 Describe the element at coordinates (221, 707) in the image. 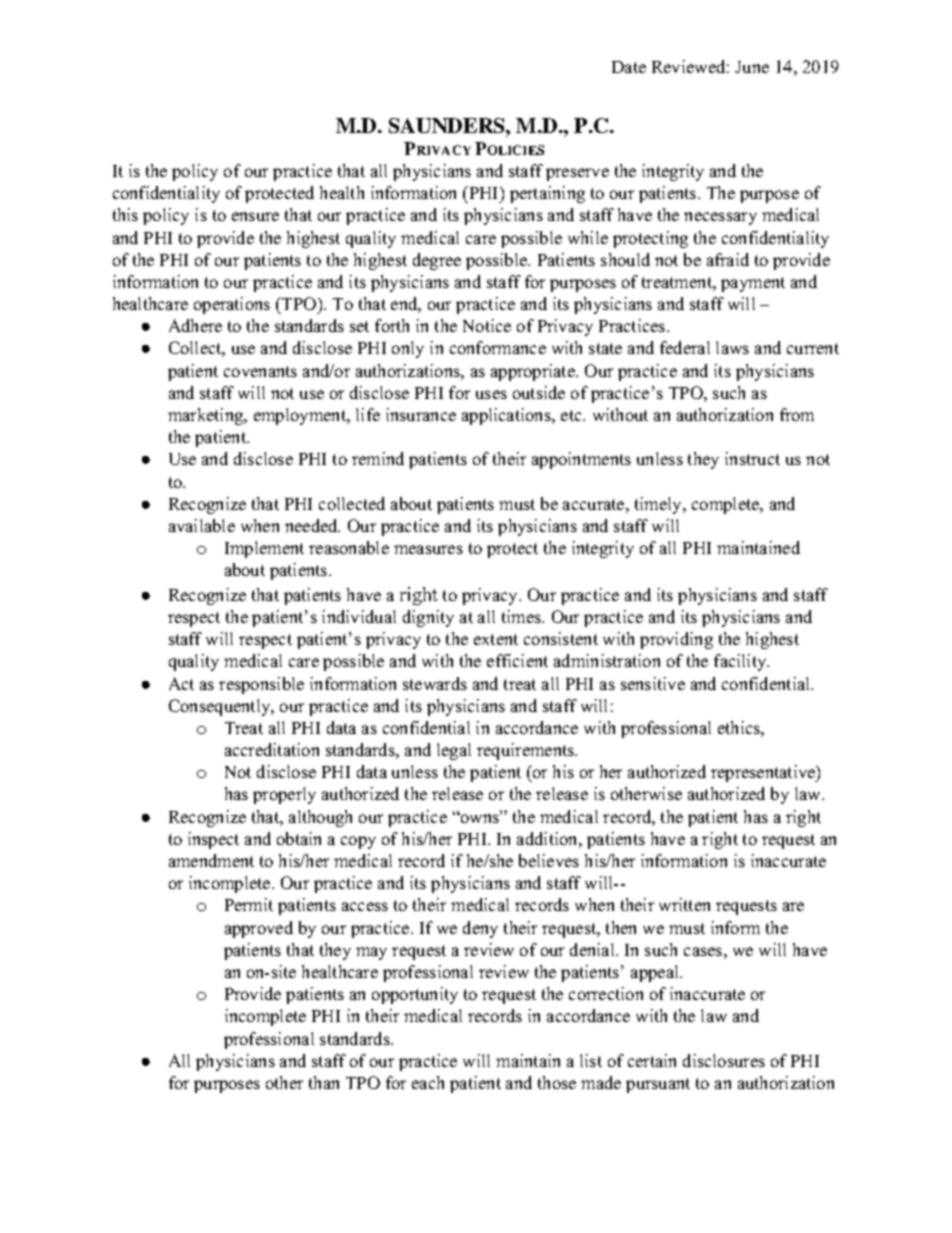

I see `Consequently` at that location.
